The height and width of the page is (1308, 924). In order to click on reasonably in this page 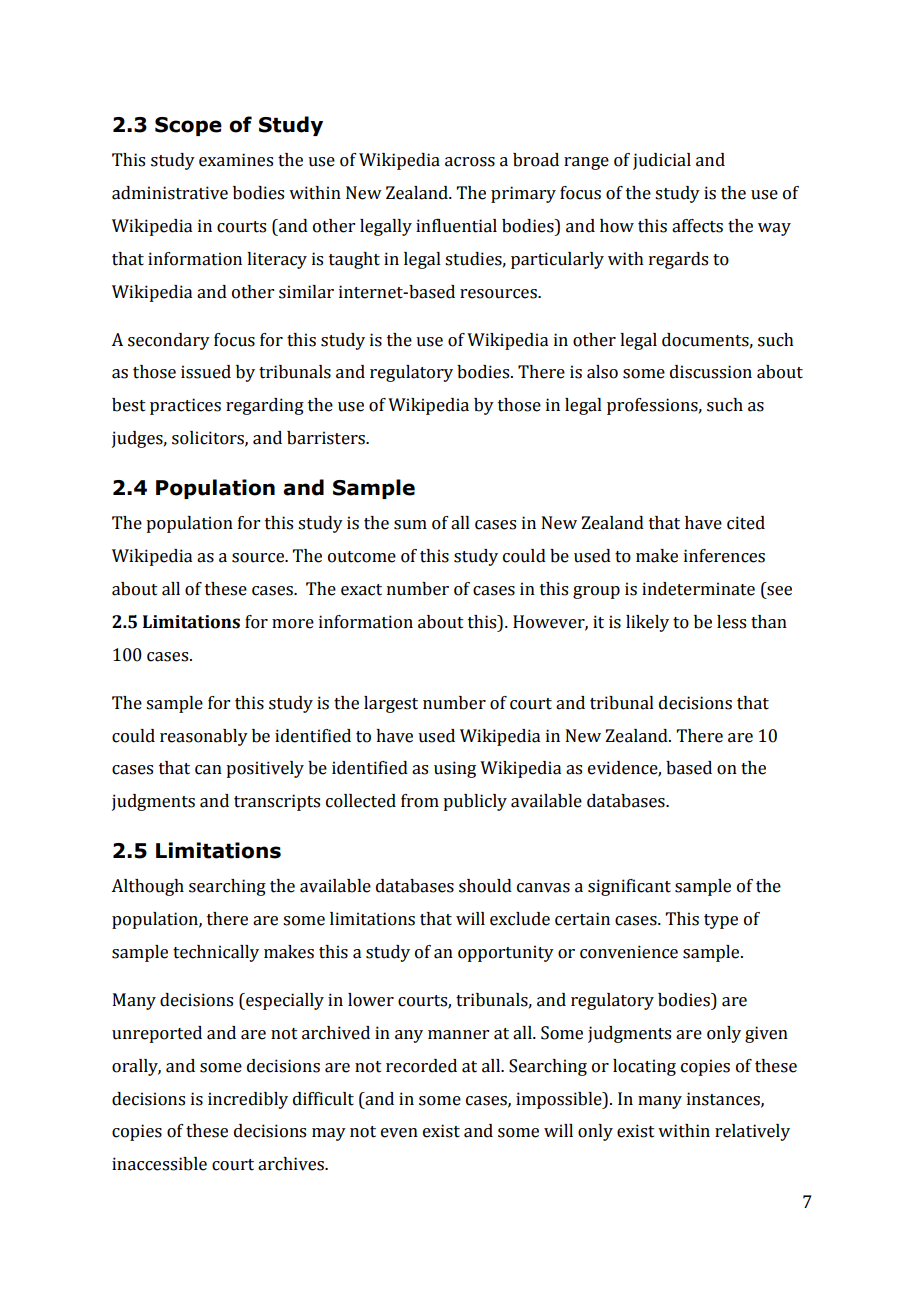, I will do `click(204, 737)`.
